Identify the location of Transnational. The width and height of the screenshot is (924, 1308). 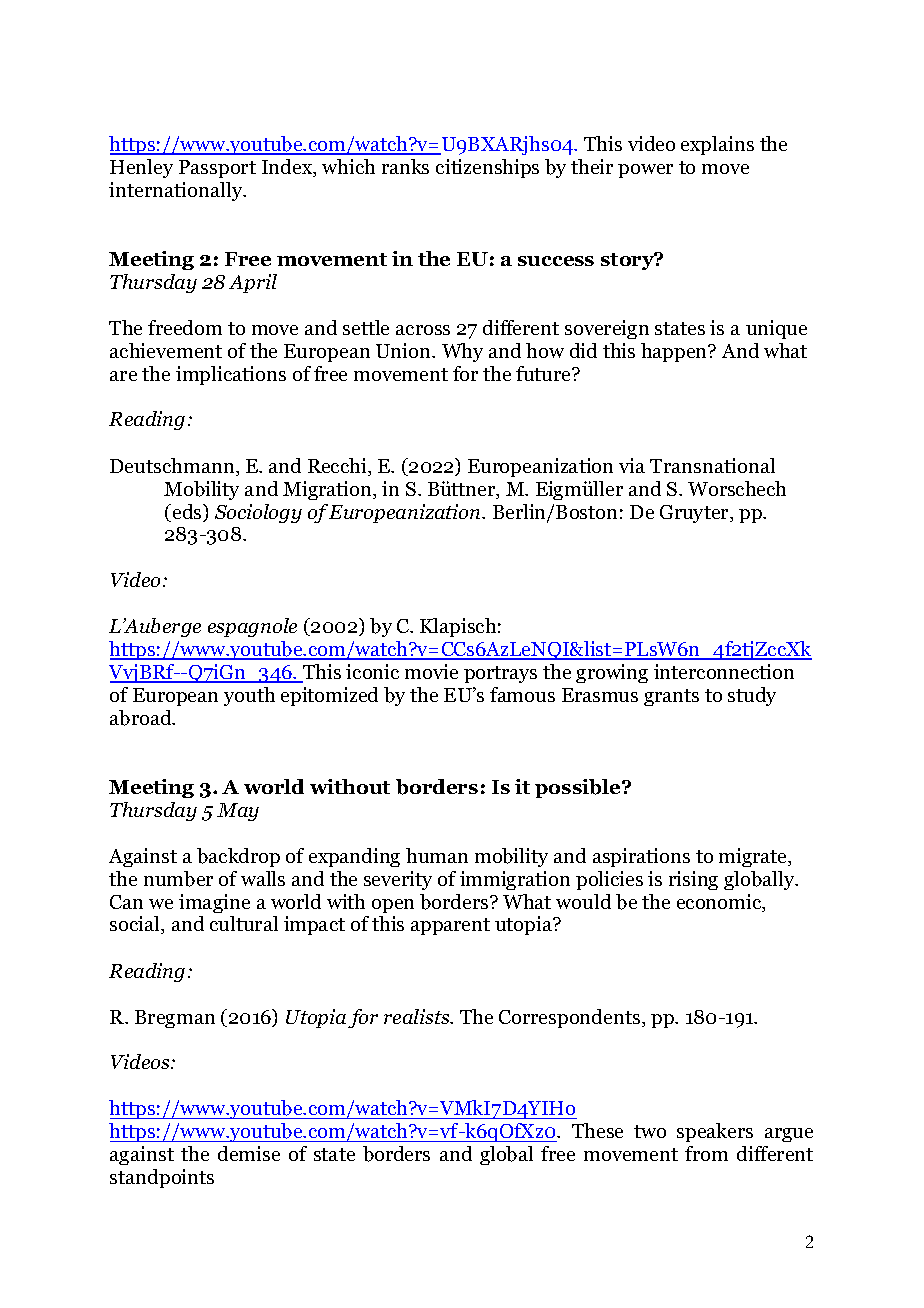
(712, 465).
